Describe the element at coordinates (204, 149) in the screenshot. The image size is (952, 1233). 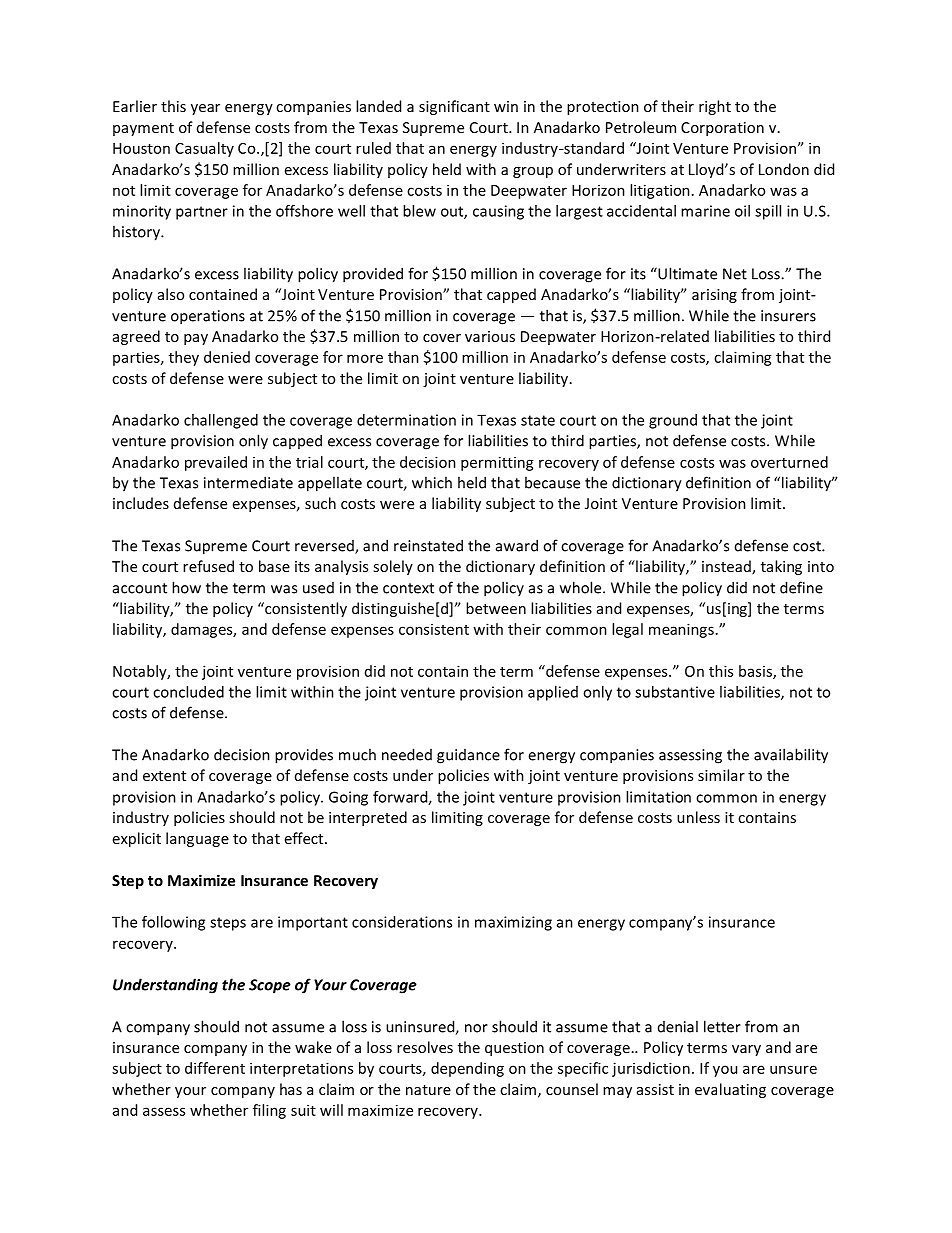
I see `Casualty` at that location.
